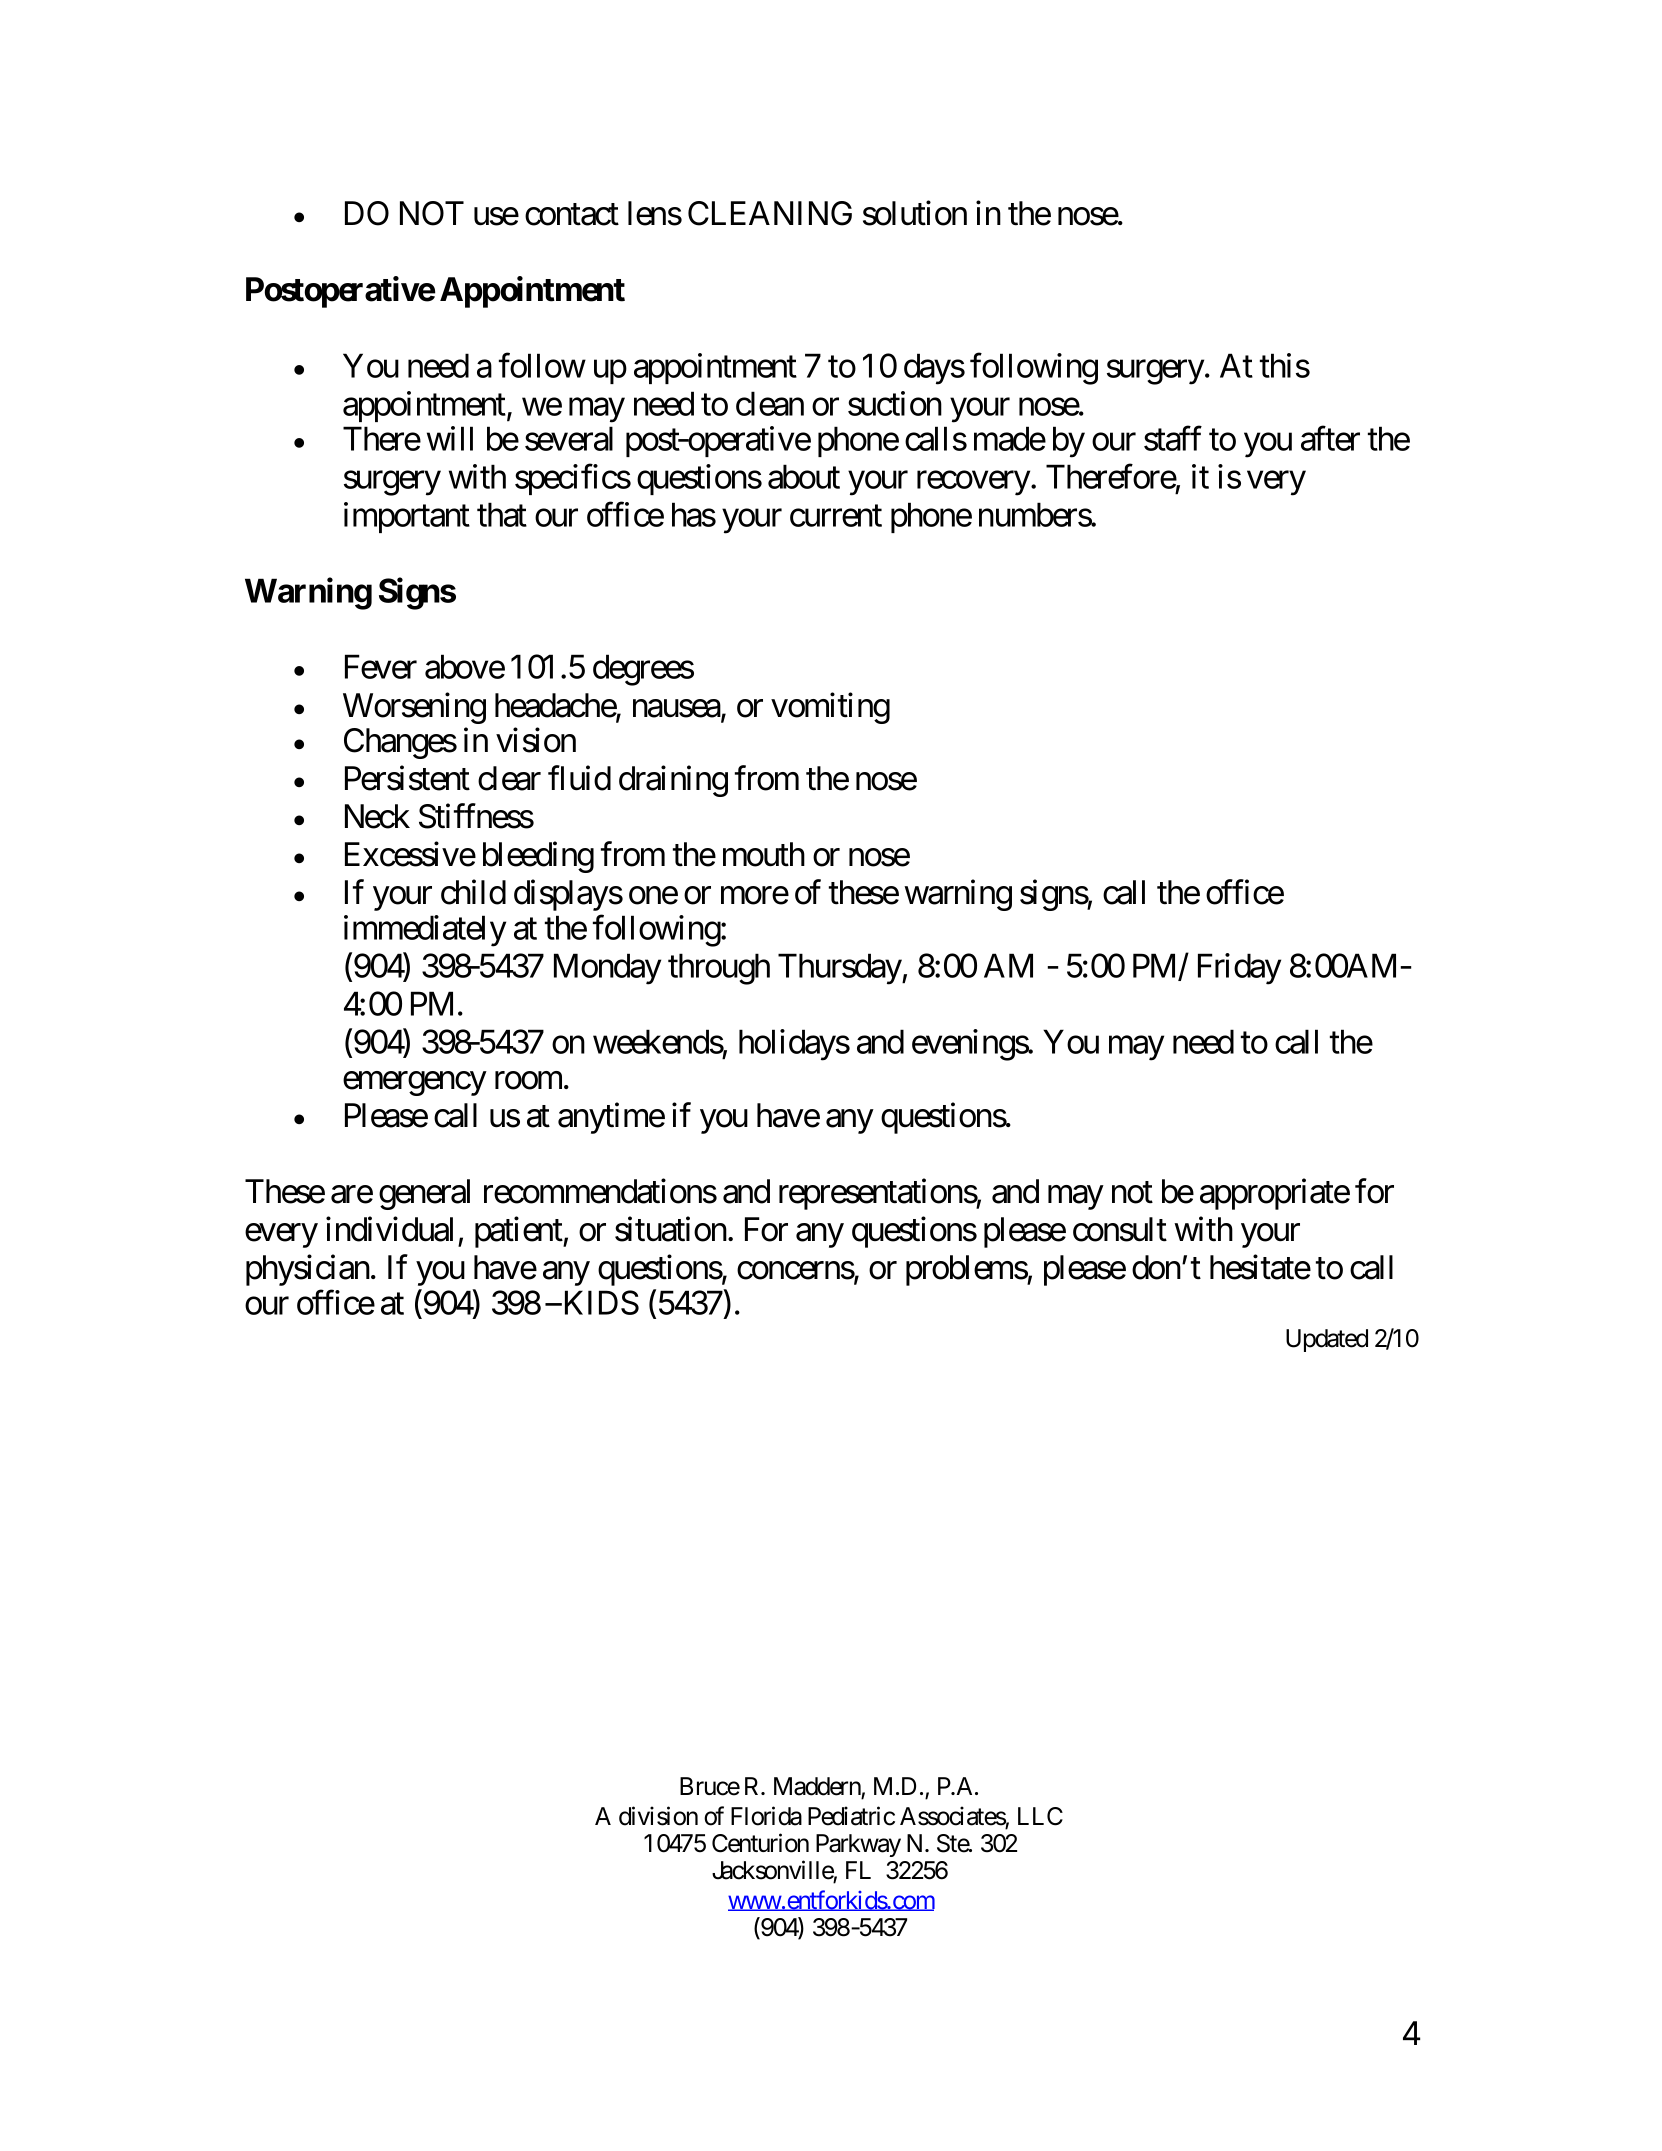  Describe the element at coordinates (915, 213) in the image. I see `solution` at that location.
